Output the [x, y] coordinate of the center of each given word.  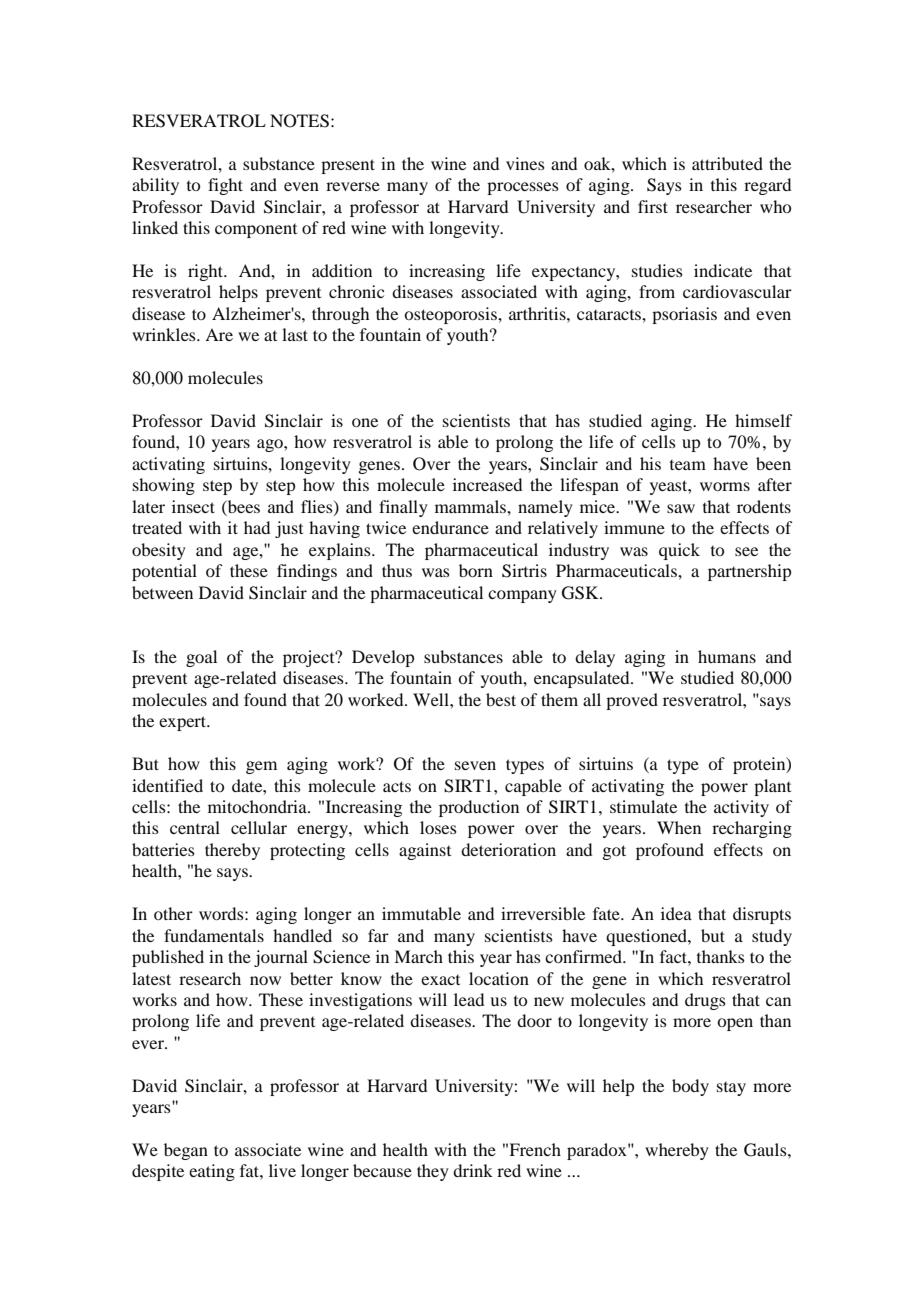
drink [473, 1170]
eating [212, 1172]
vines [525, 163]
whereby [677, 1151]
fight [225, 186]
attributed [727, 163]
